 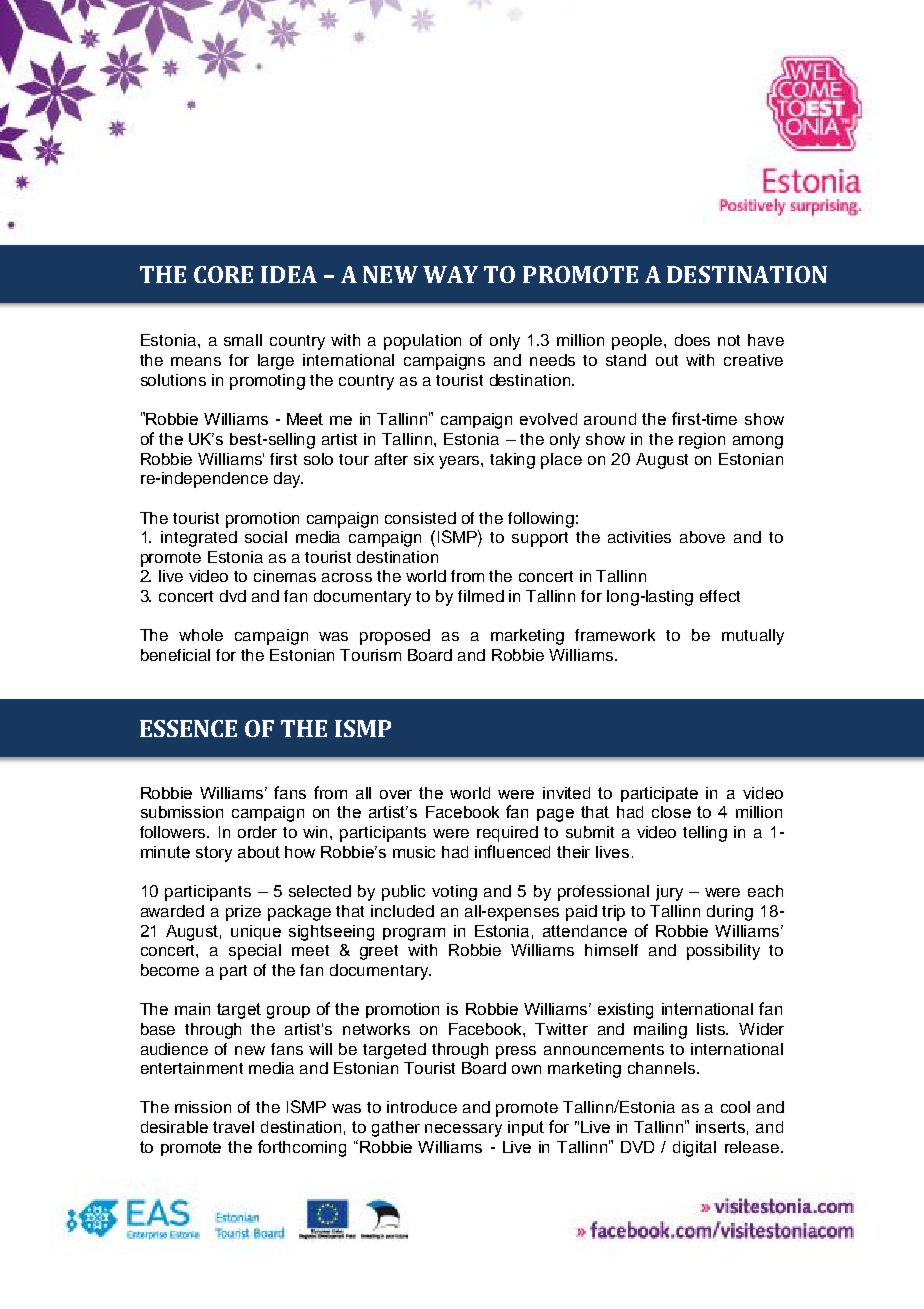 I want to click on necessary, so click(x=463, y=1130).
